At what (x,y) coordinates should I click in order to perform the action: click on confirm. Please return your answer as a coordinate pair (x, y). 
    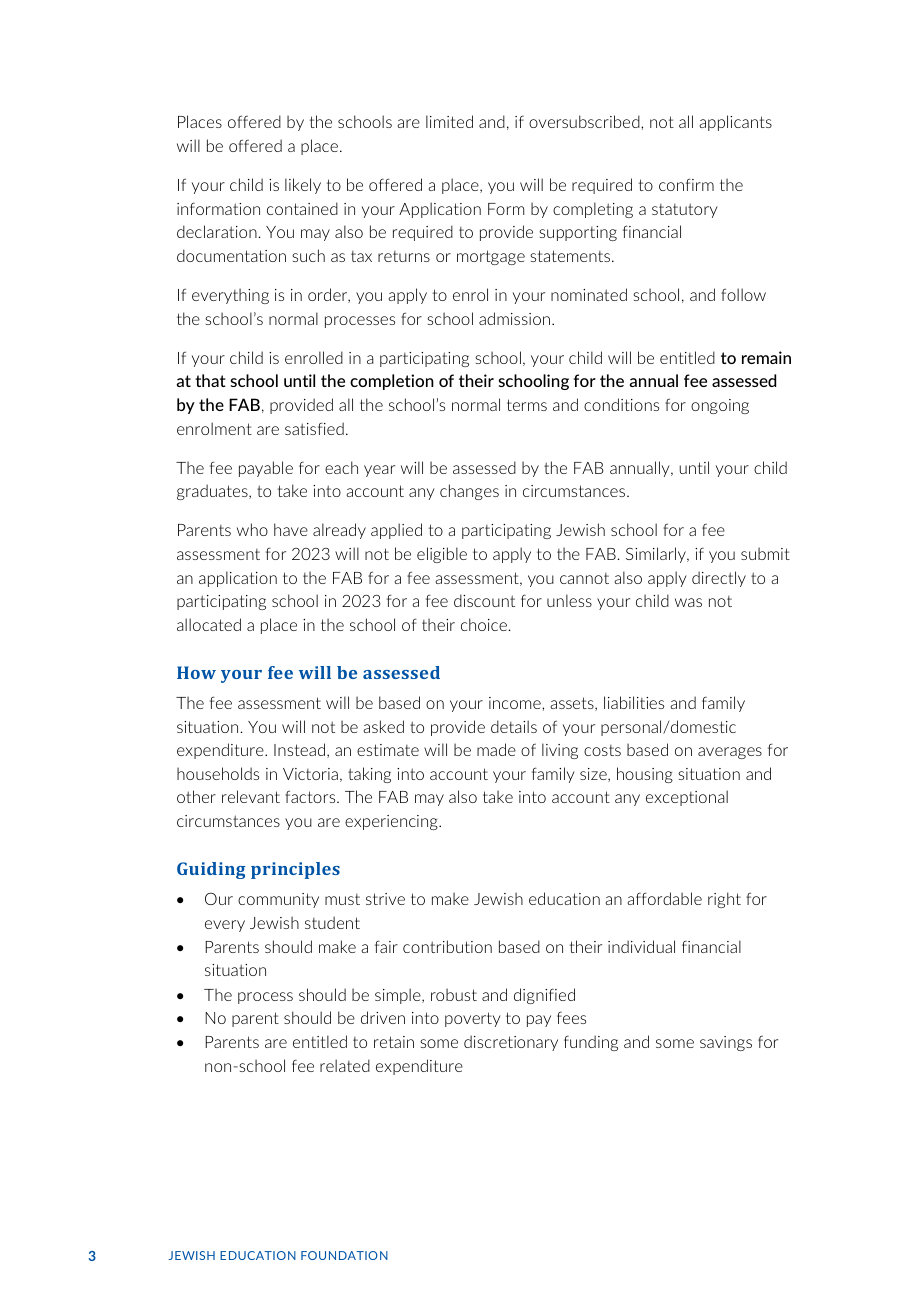
    Looking at the image, I should click on (686, 184).
